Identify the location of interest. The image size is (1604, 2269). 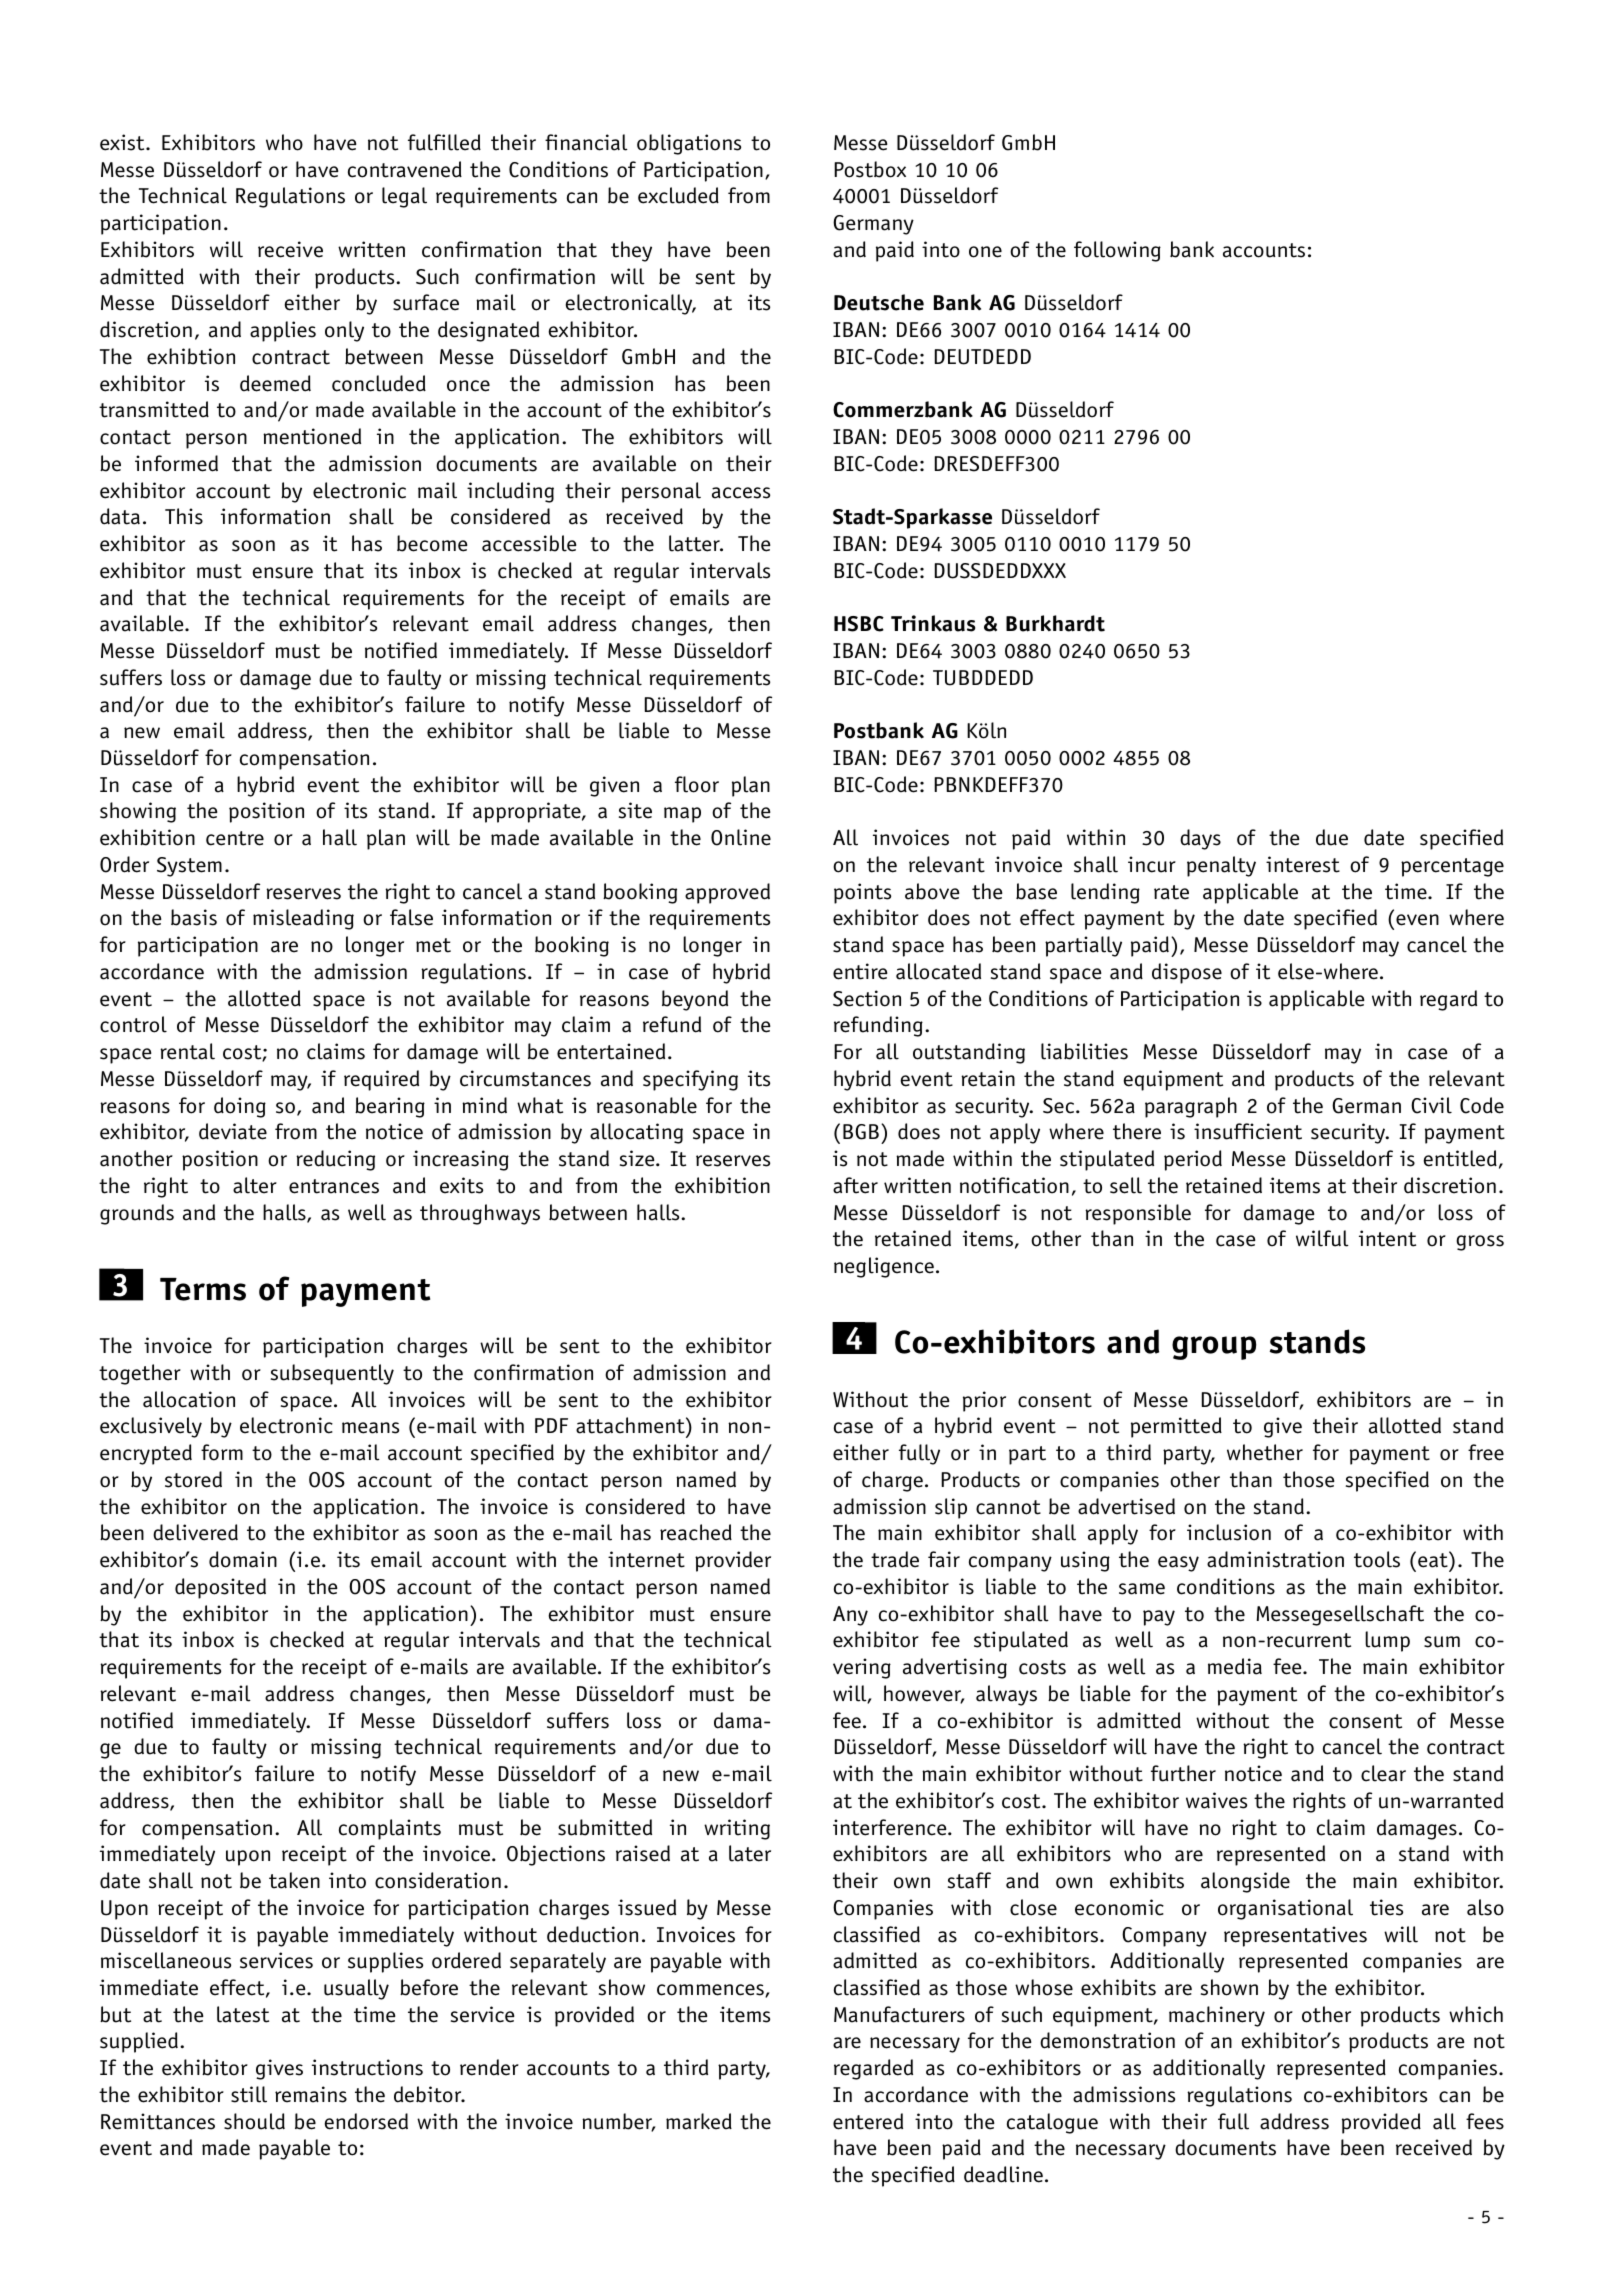
(1303, 864).
